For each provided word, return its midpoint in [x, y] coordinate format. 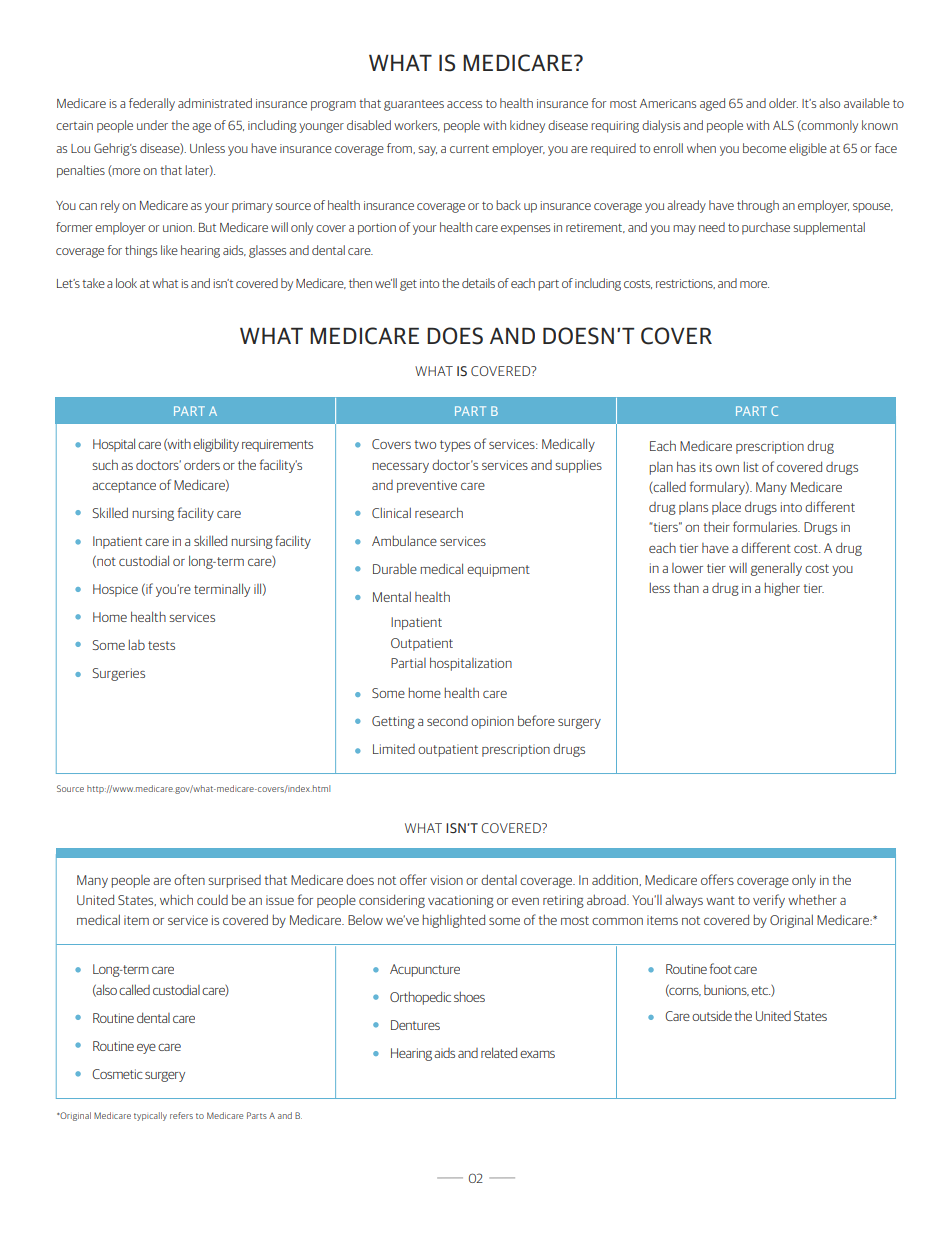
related [499, 1052]
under [152, 125]
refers [181, 1115]
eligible [808, 149]
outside [712, 1015]
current [469, 149]
